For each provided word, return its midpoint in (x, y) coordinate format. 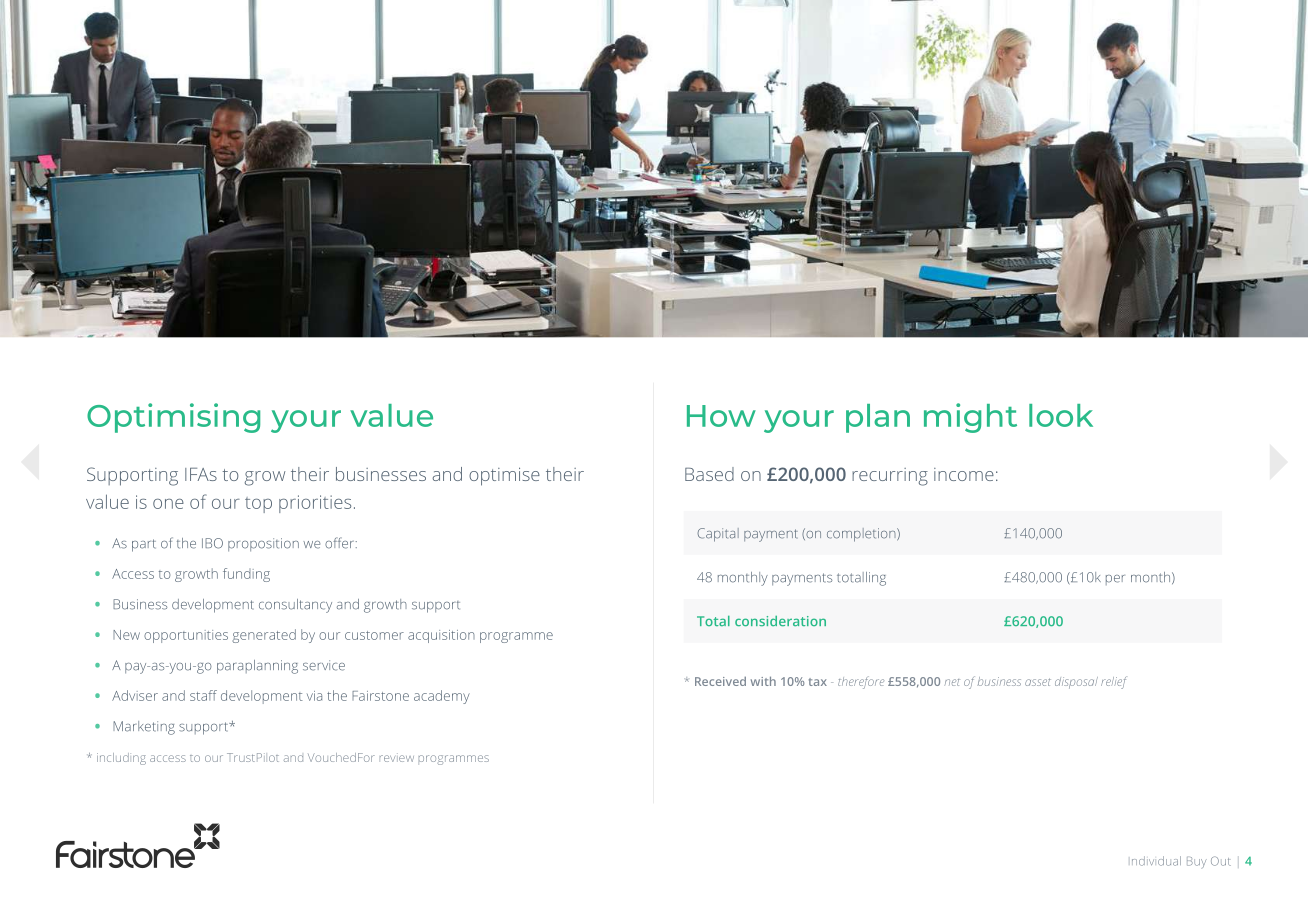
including (121, 759)
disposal (1076, 683)
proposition (263, 544)
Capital (718, 535)
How (721, 416)
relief (1114, 682)
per (1115, 580)
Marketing (144, 728)
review (397, 757)
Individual (1156, 861)
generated (264, 636)
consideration (780, 621)
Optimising (173, 418)
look (1061, 415)
